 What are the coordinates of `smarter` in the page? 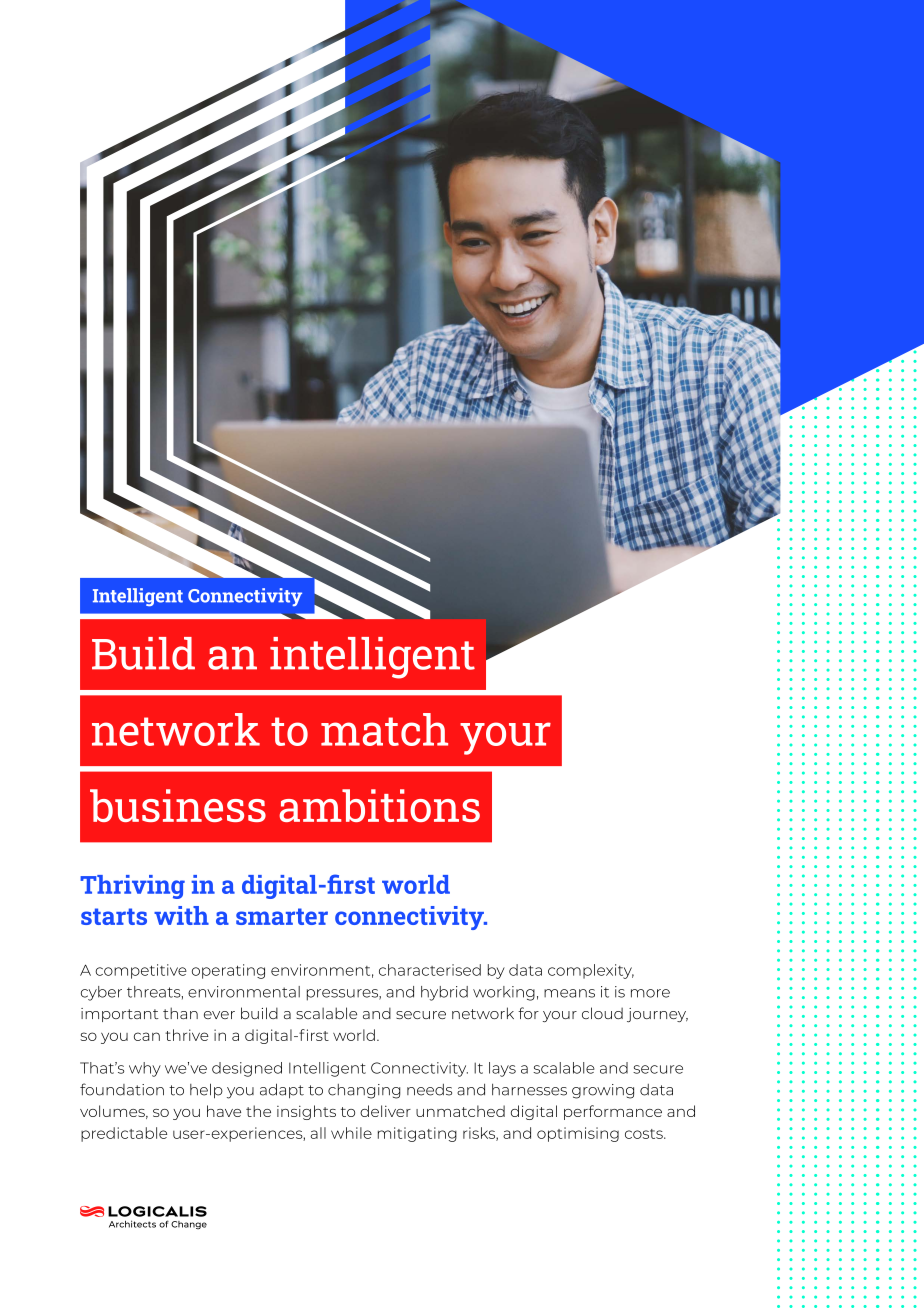 It's located at (282, 916).
